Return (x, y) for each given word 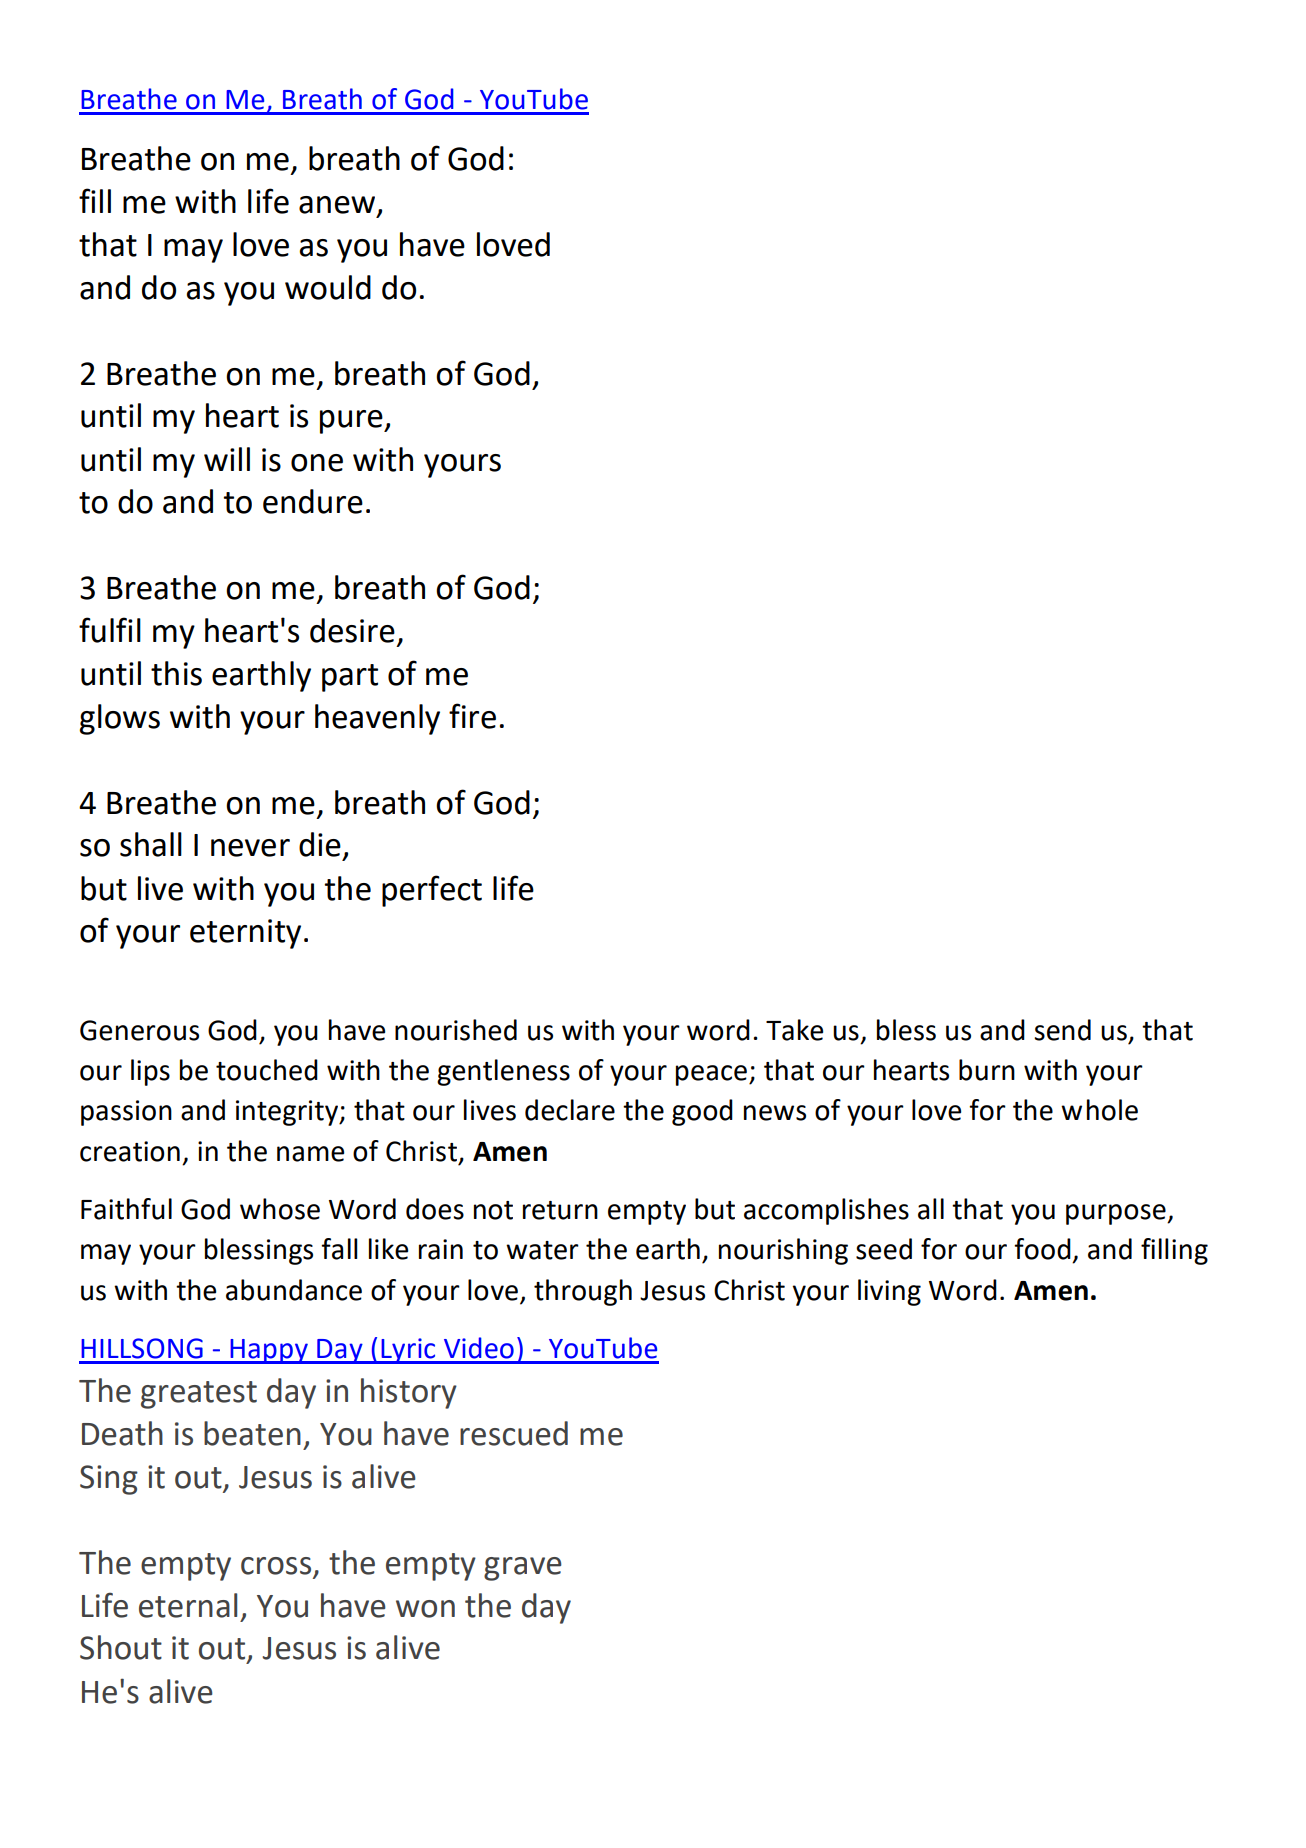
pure (352, 422)
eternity (245, 934)
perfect (432, 891)
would (328, 287)
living (889, 1292)
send (1062, 1030)
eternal (188, 1605)
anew (338, 206)
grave (523, 1569)
